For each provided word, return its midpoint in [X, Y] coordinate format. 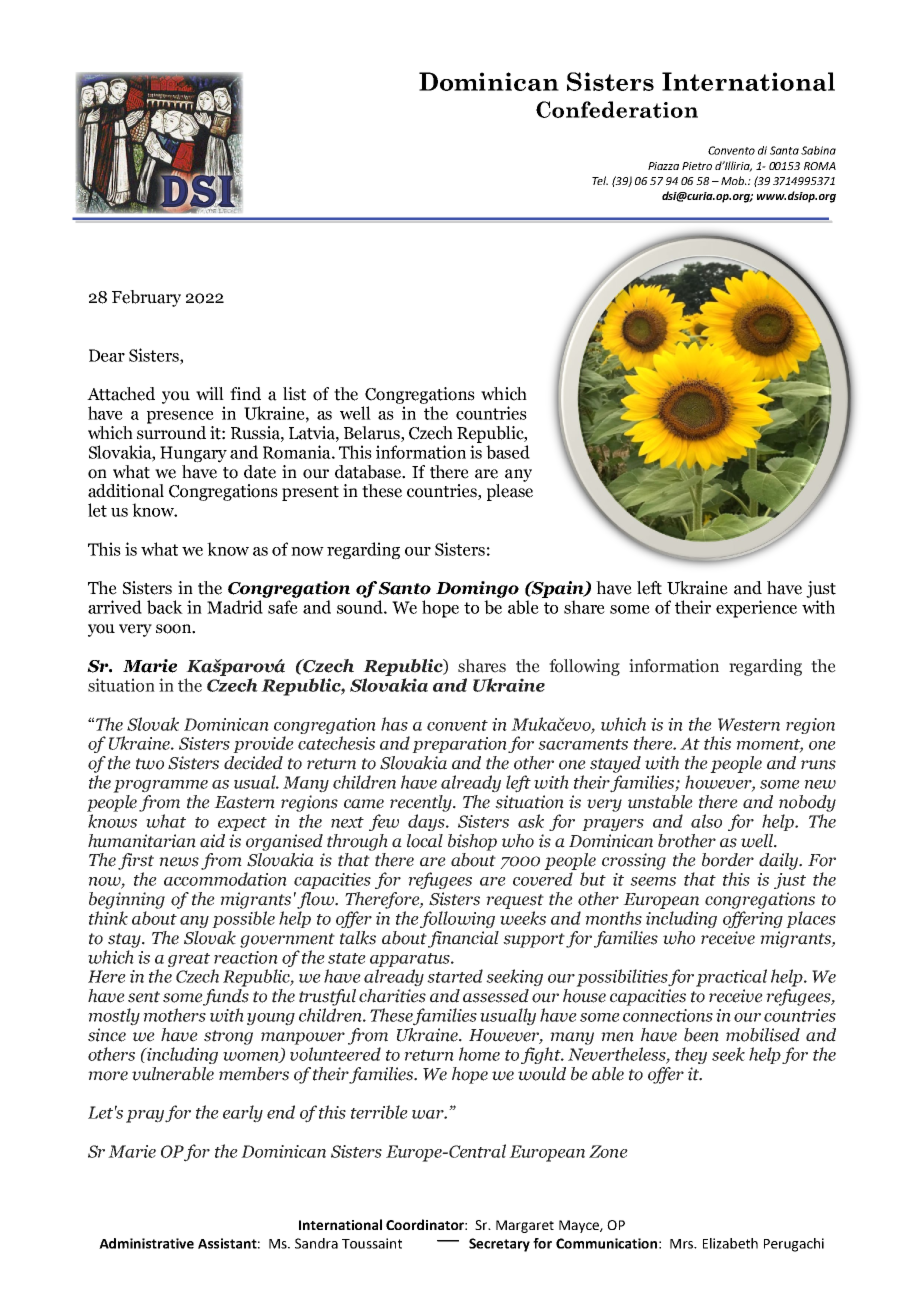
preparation [460, 745]
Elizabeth [730, 1243]
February [146, 298]
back [165, 607]
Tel [600, 180]
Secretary [499, 1245]
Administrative [146, 1243]
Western [749, 724]
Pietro [697, 166]
